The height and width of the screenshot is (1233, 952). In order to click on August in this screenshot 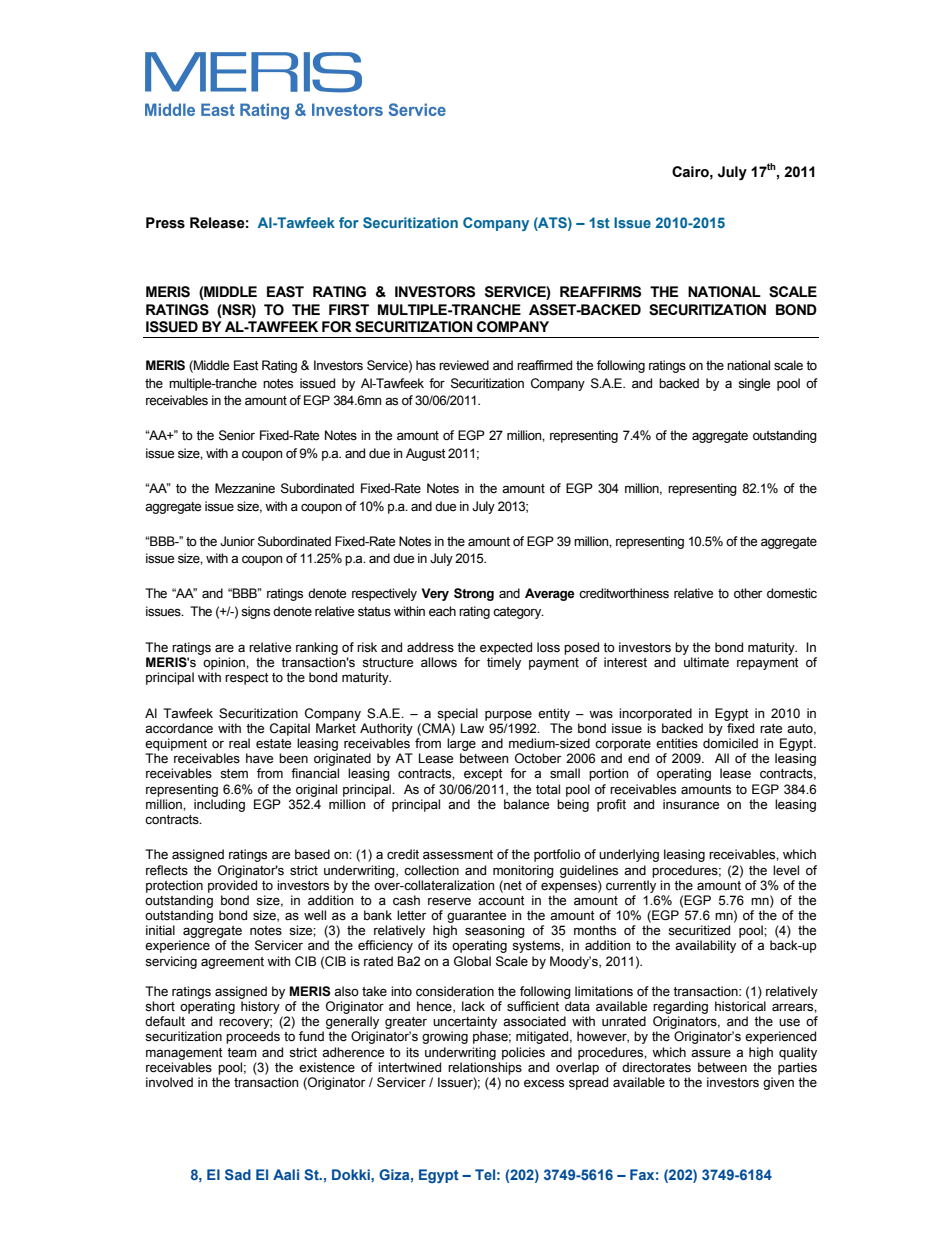, I will do `click(426, 454)`.
